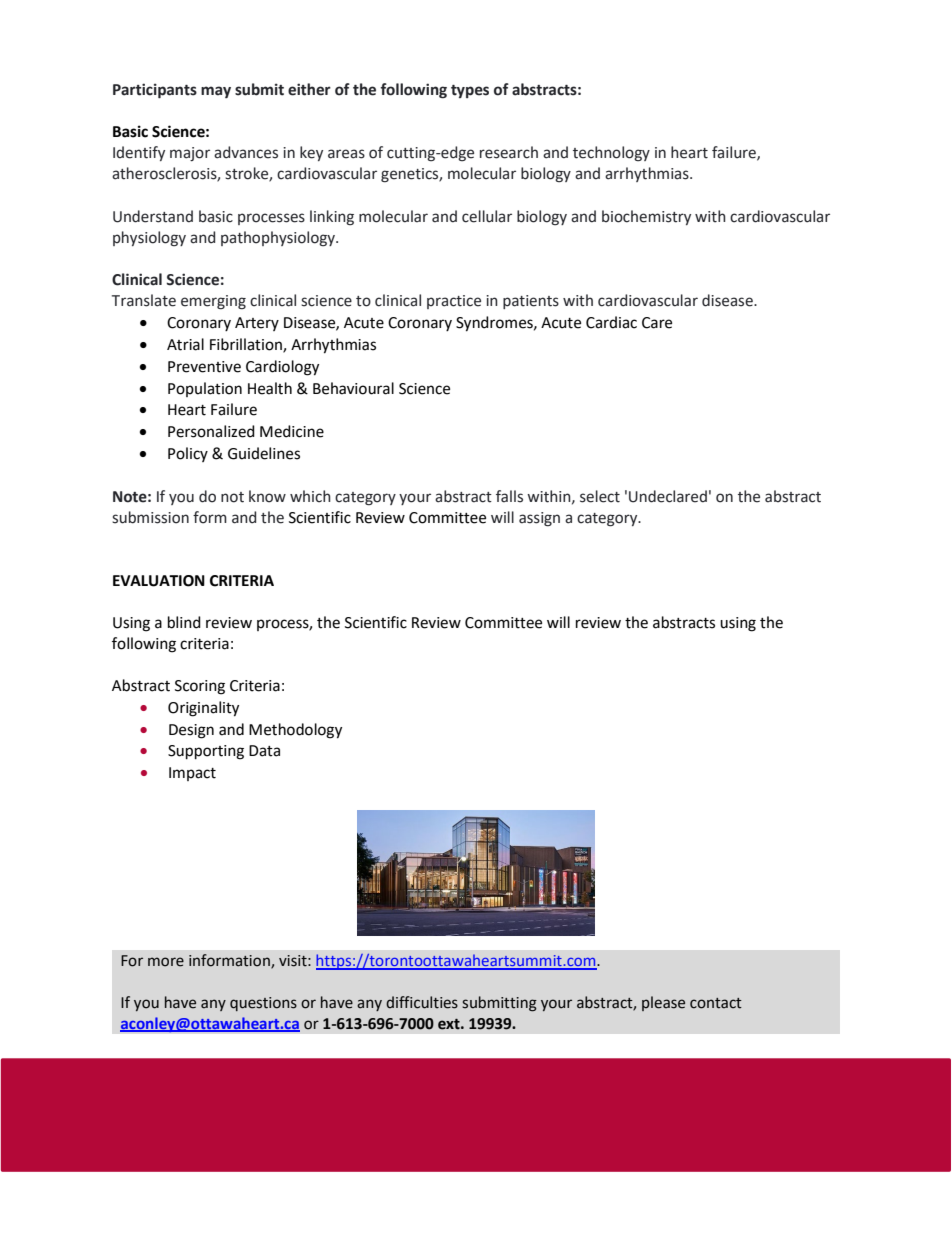 Image resolution: width=952 pixels, height=1233 pixels. I want to click on select, so click(600, 496).
